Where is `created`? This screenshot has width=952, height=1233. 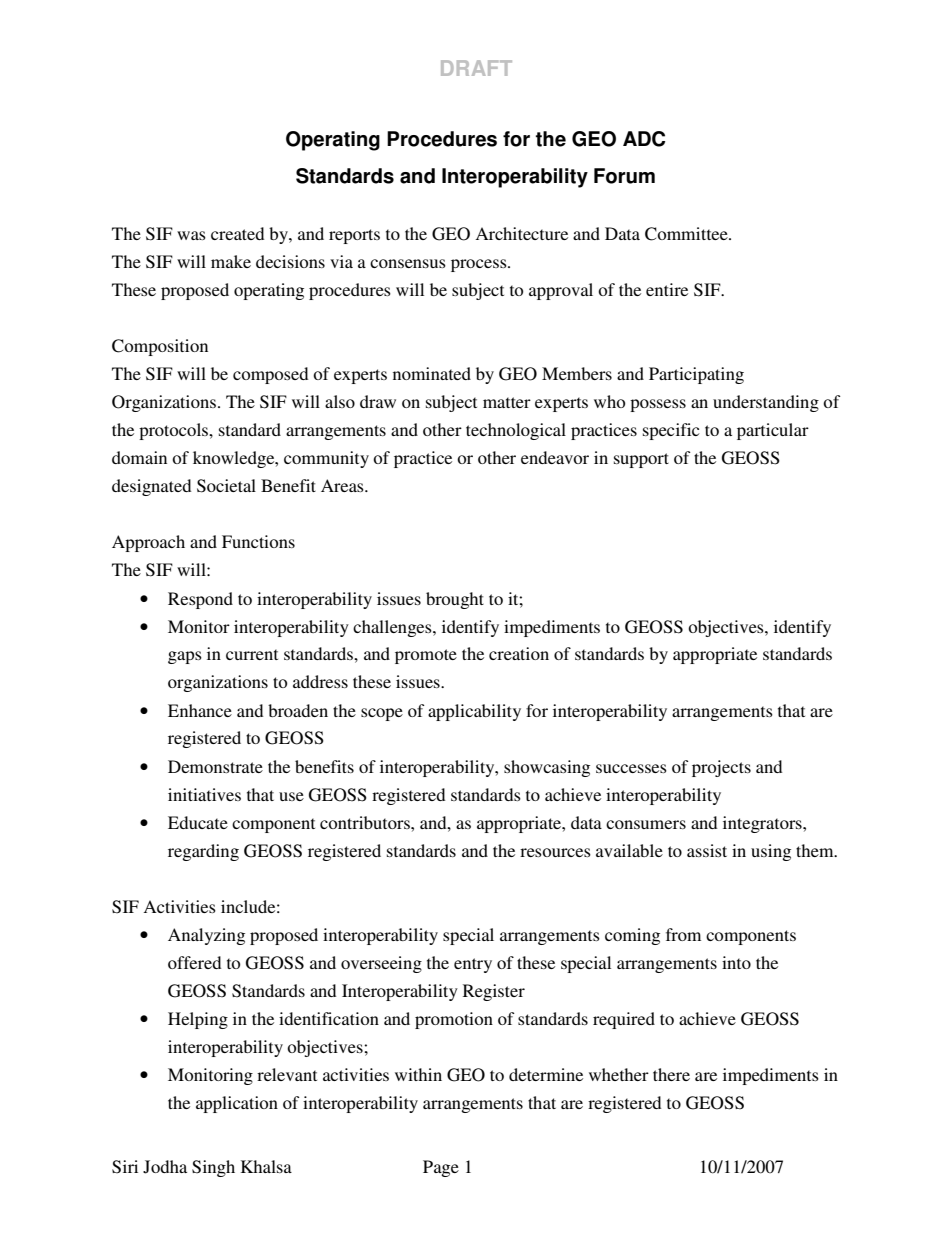
created is located at coordinates (237, 233).
